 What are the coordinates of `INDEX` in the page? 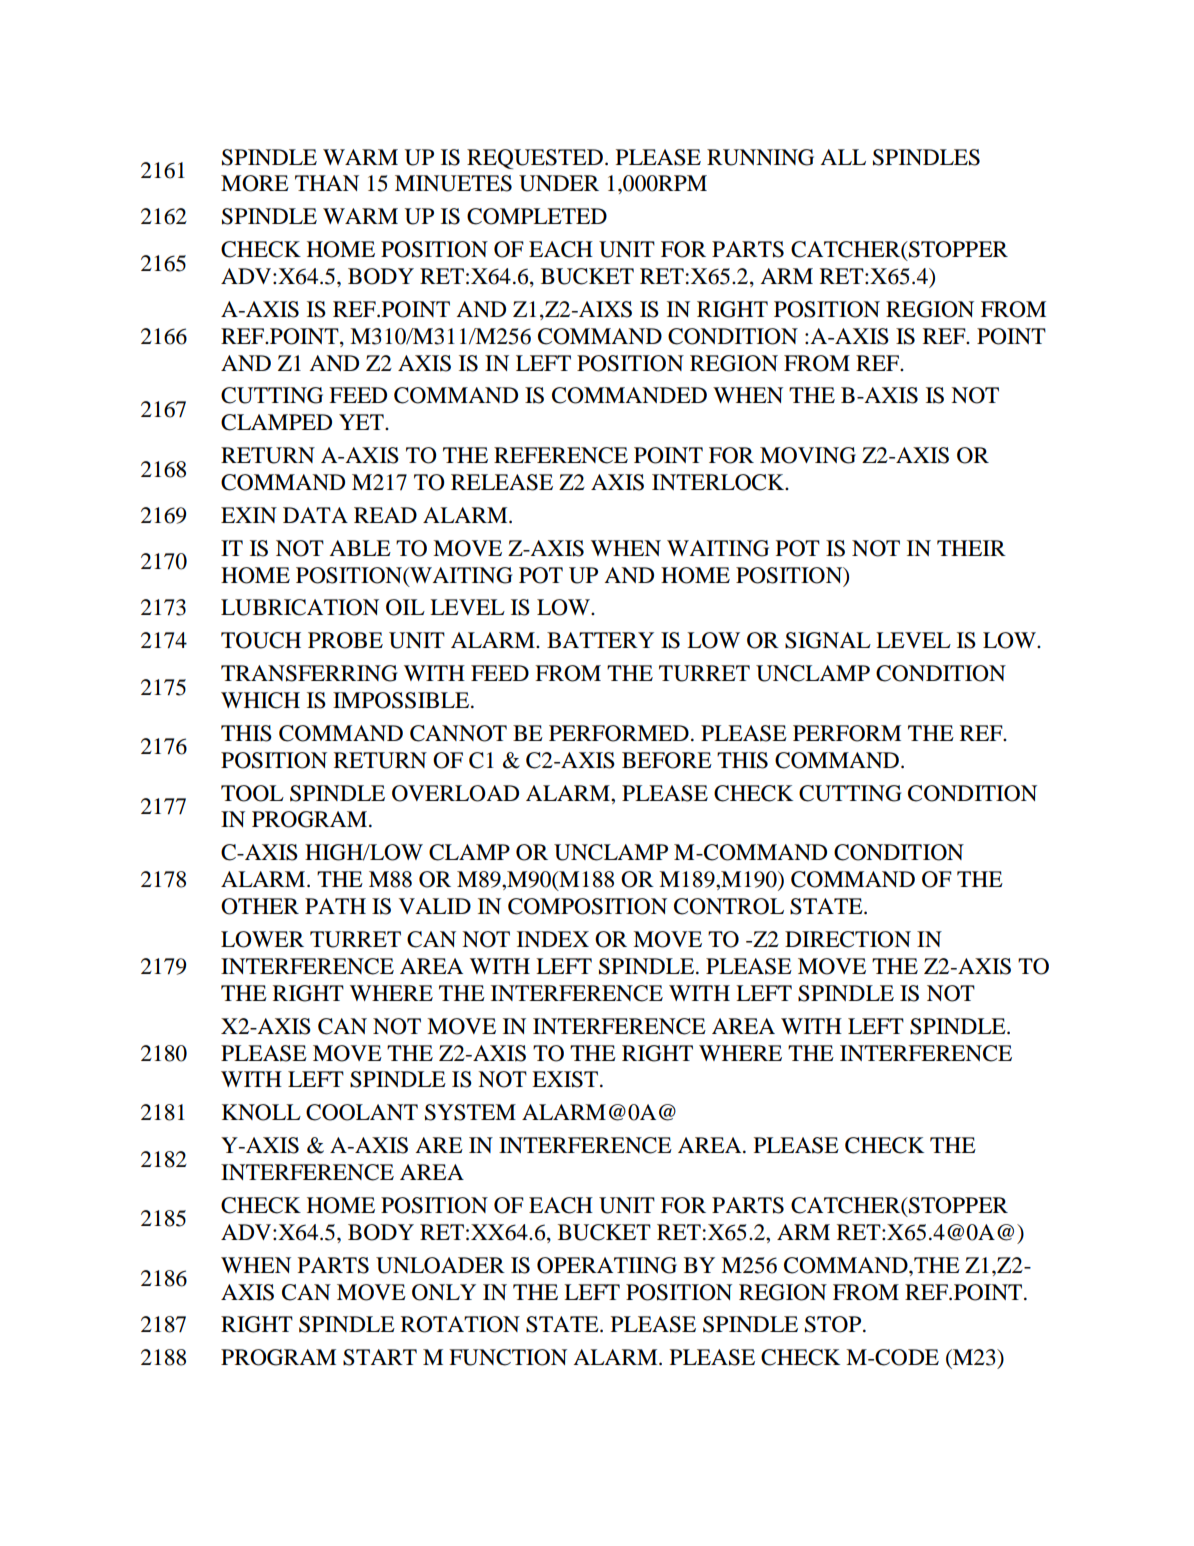 It's located at (553, 939).
